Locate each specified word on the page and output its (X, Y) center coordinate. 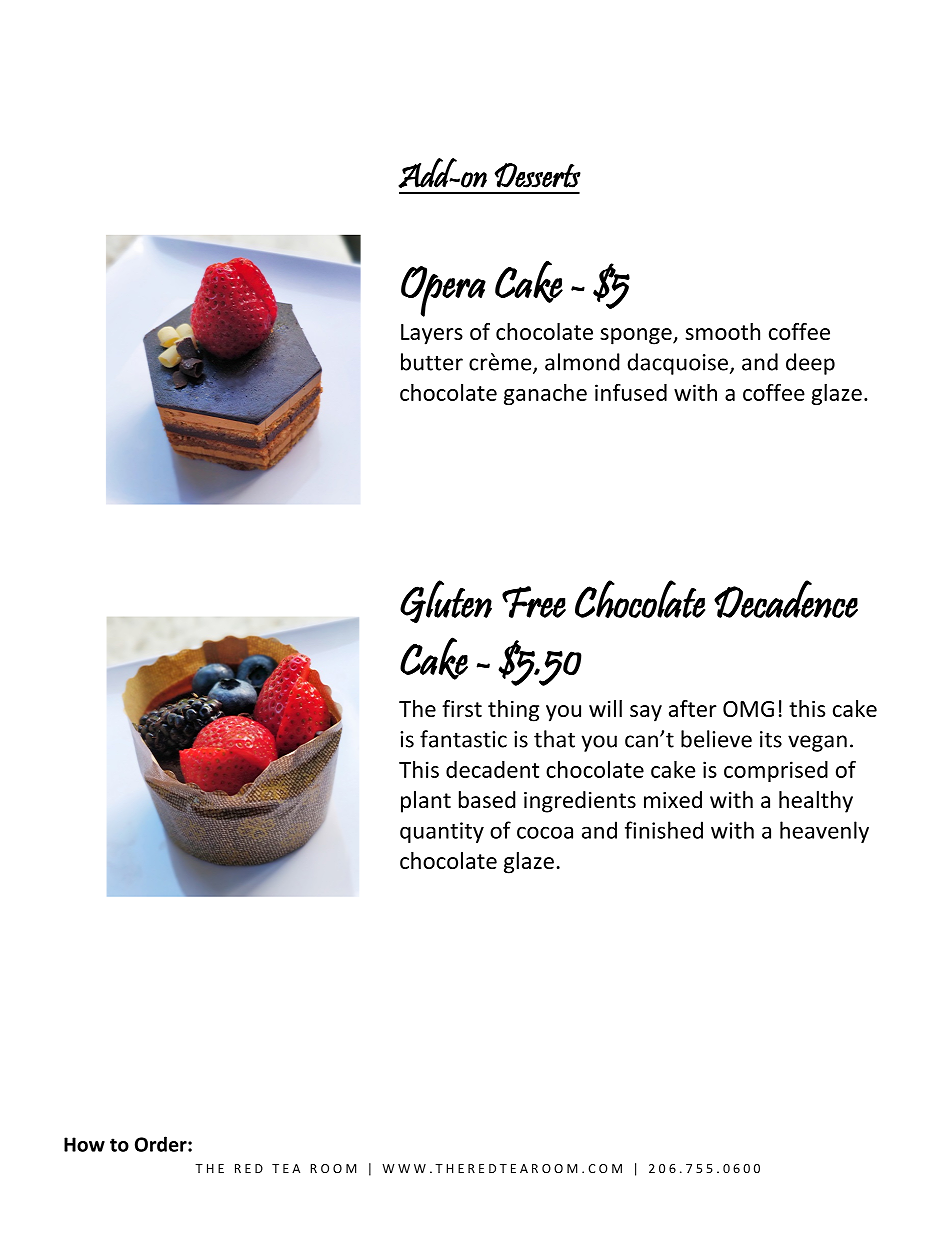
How (84, 1144)
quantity (442, 832)
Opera (443, 291)
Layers (432, 334)
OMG (748, 709)
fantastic (463, 739)
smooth (722, 331)
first (462, 708)
